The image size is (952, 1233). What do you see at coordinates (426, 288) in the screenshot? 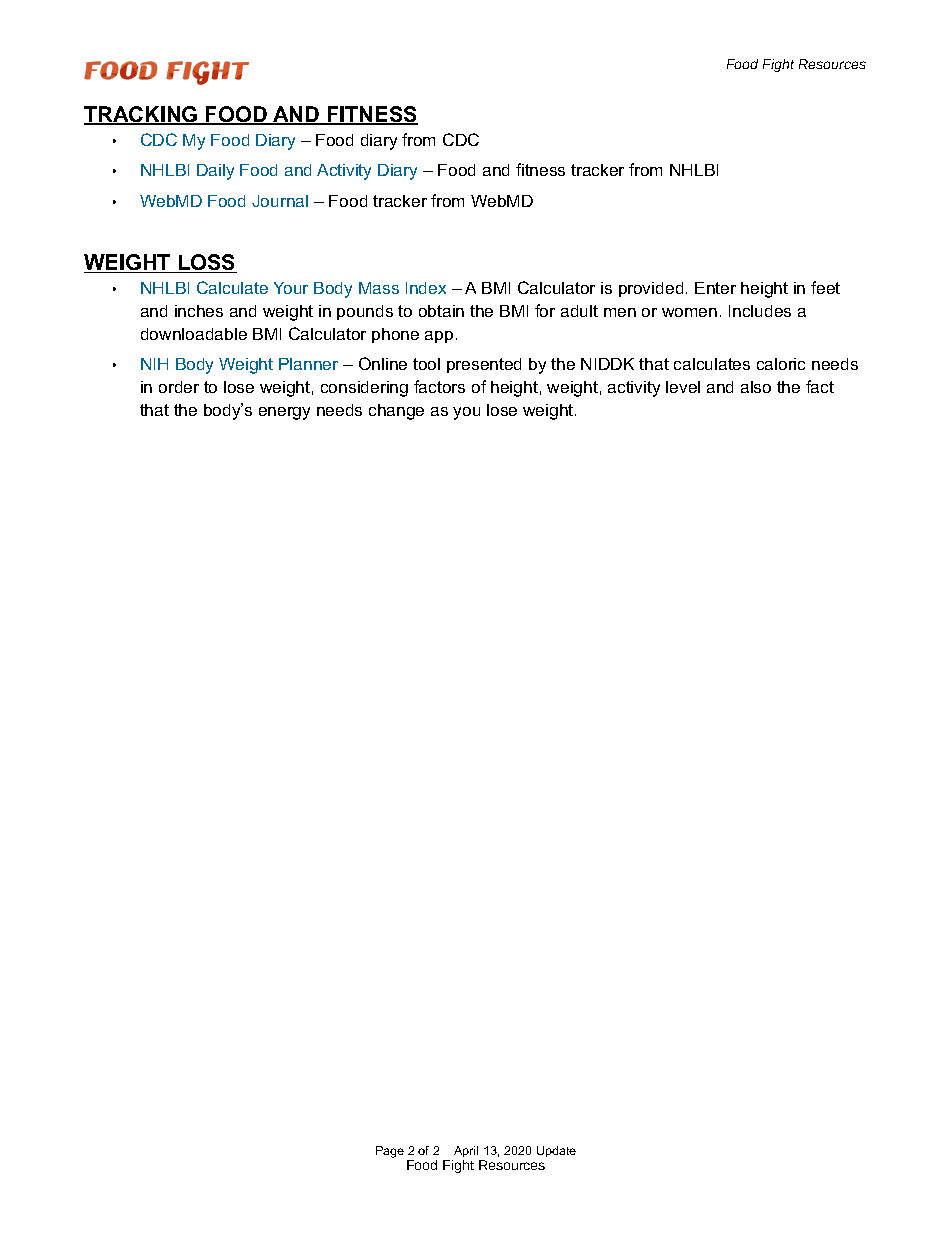
I see `Index` at bounding box center [426, 288].
